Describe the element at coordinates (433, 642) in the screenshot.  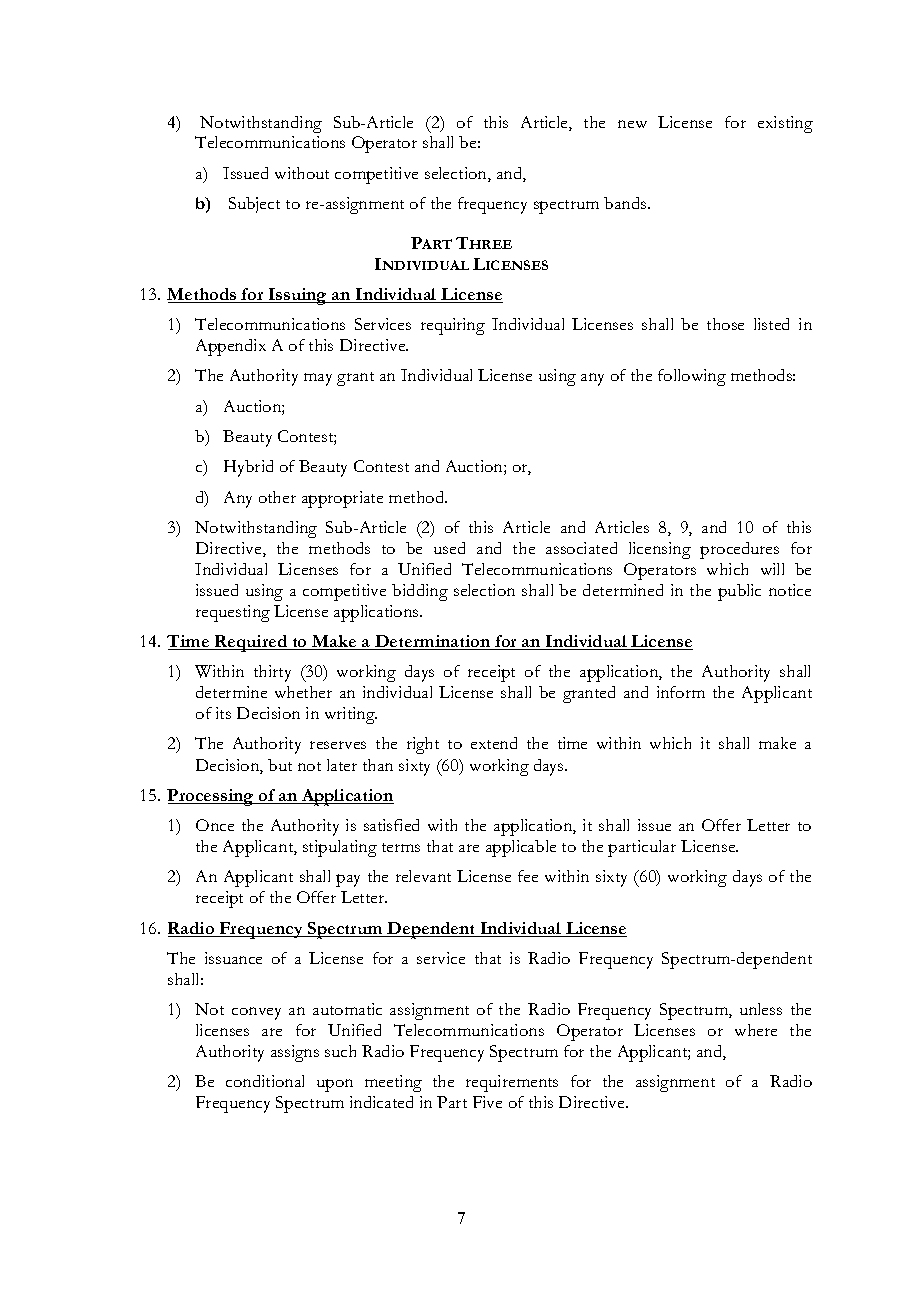
I see `Determination` at that location.
